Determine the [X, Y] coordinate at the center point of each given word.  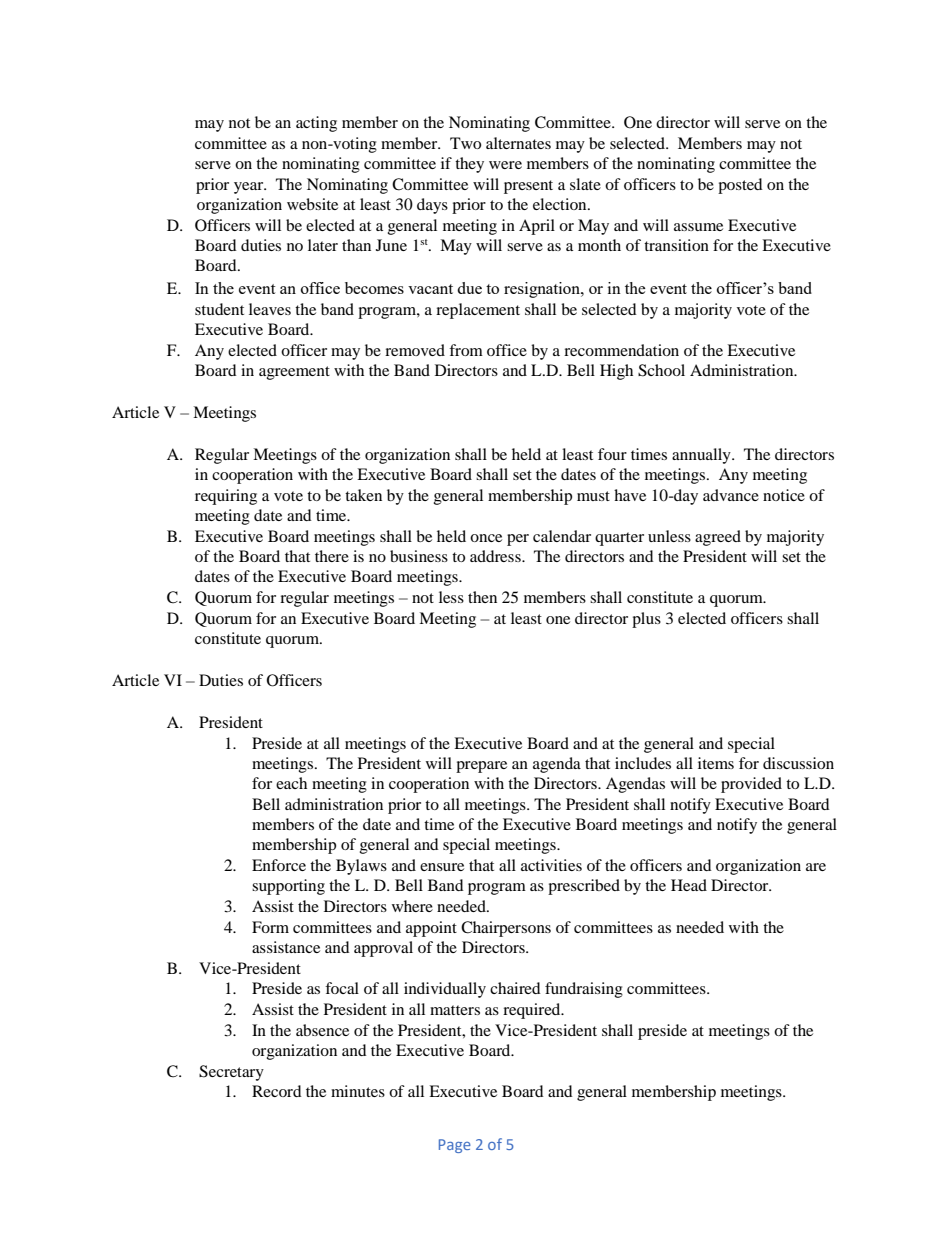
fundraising [584, 990]
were [505, 165]
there [332, 556]
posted [740, 186]
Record [277, 1091]
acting [316, 124]
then [482, 597]
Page [455, 1146]
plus [646, 620]
